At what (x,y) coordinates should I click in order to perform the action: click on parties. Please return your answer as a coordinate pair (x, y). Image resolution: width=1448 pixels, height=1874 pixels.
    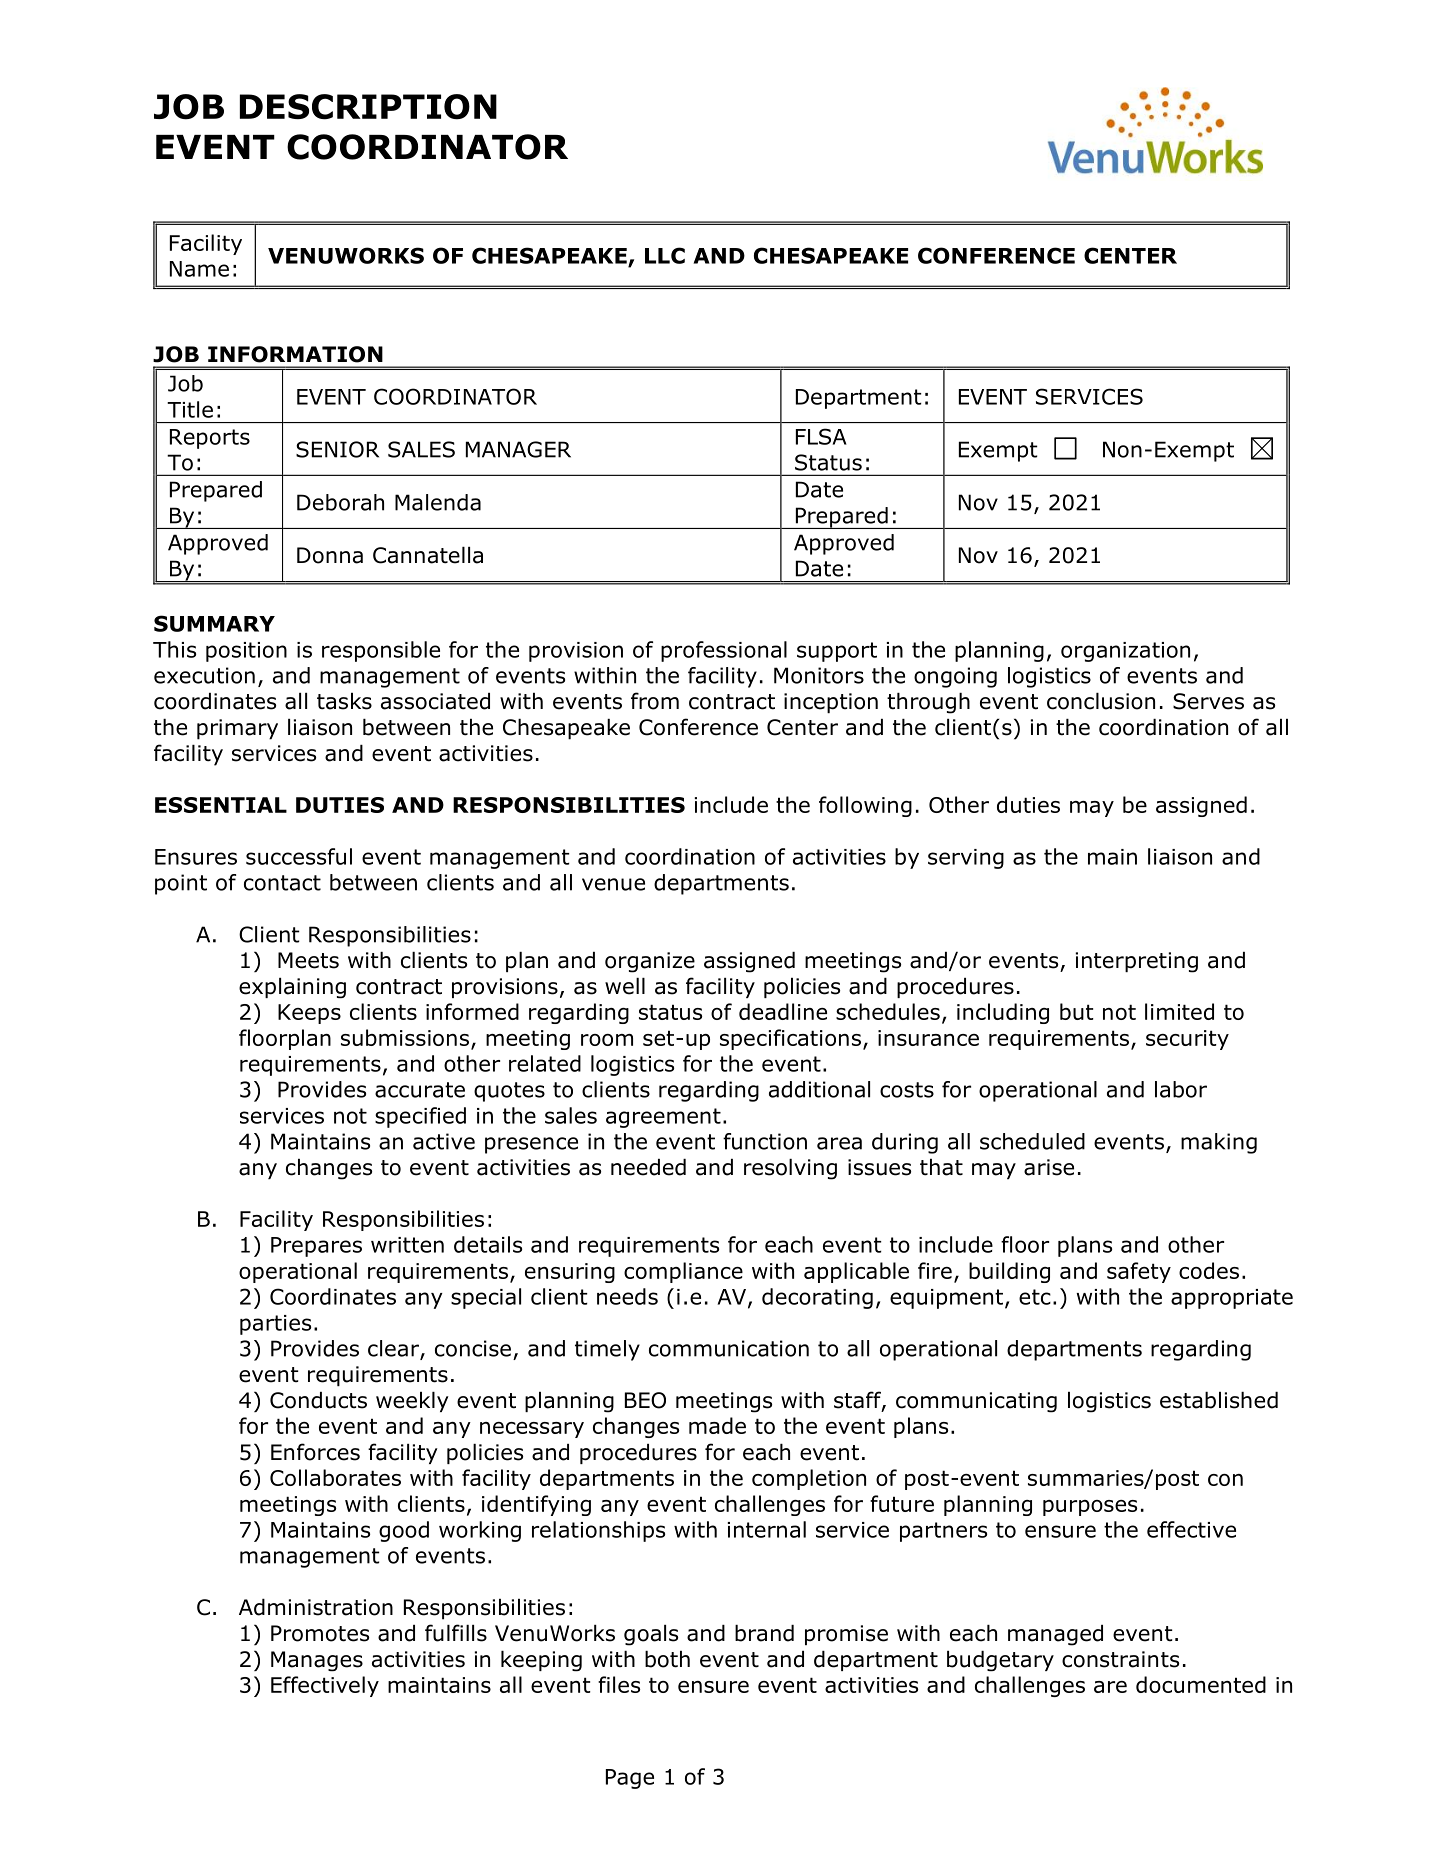
    Looking at the image, I should click on (275, 1325).
